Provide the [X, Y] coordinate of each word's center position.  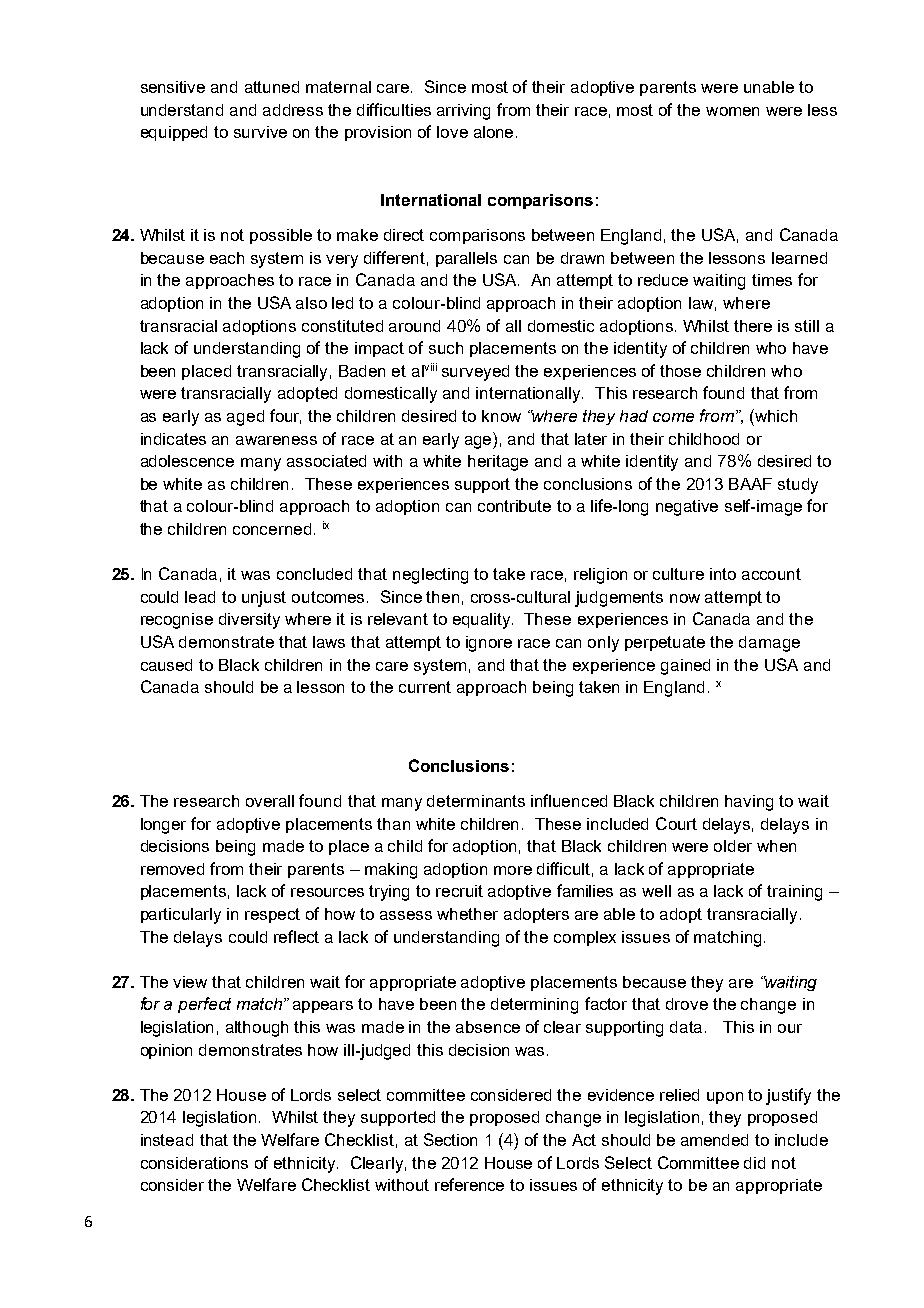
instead [167, 1140]
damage [769, 644]
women [732, 111]
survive [260, 132]
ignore [489, 644]
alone [493, 132]
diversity [249, 621]
